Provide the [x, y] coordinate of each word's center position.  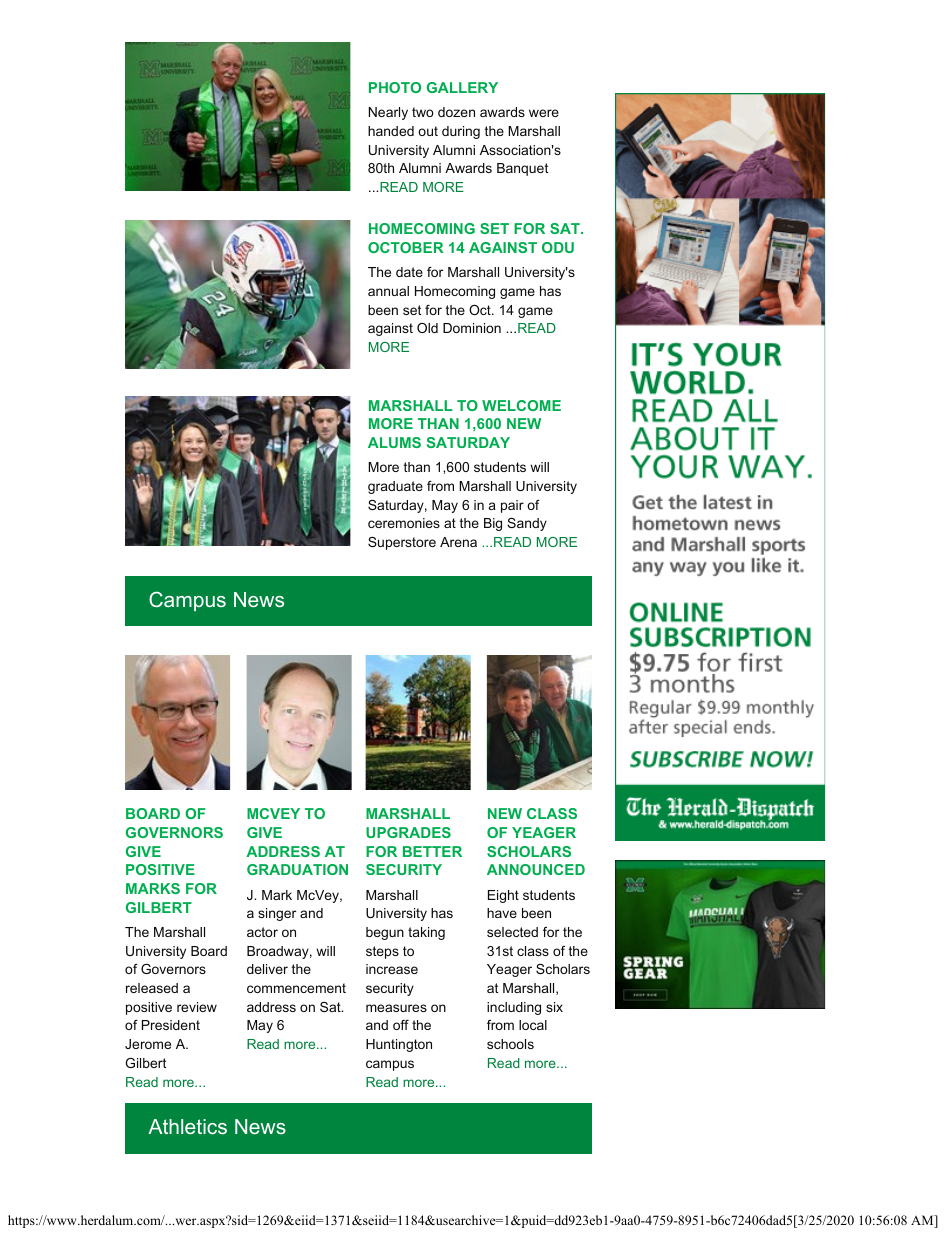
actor [262, 932]
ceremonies [404, 523]
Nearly [388, 113]
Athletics [187, 1126]
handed [391, 131]
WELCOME [521, 405]
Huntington [399, 1045]
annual [388, 291]
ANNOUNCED [536, 869]
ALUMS [394, 442]
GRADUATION [297, 869]
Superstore [402, 543]
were [544, 113]
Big [493, 524]
